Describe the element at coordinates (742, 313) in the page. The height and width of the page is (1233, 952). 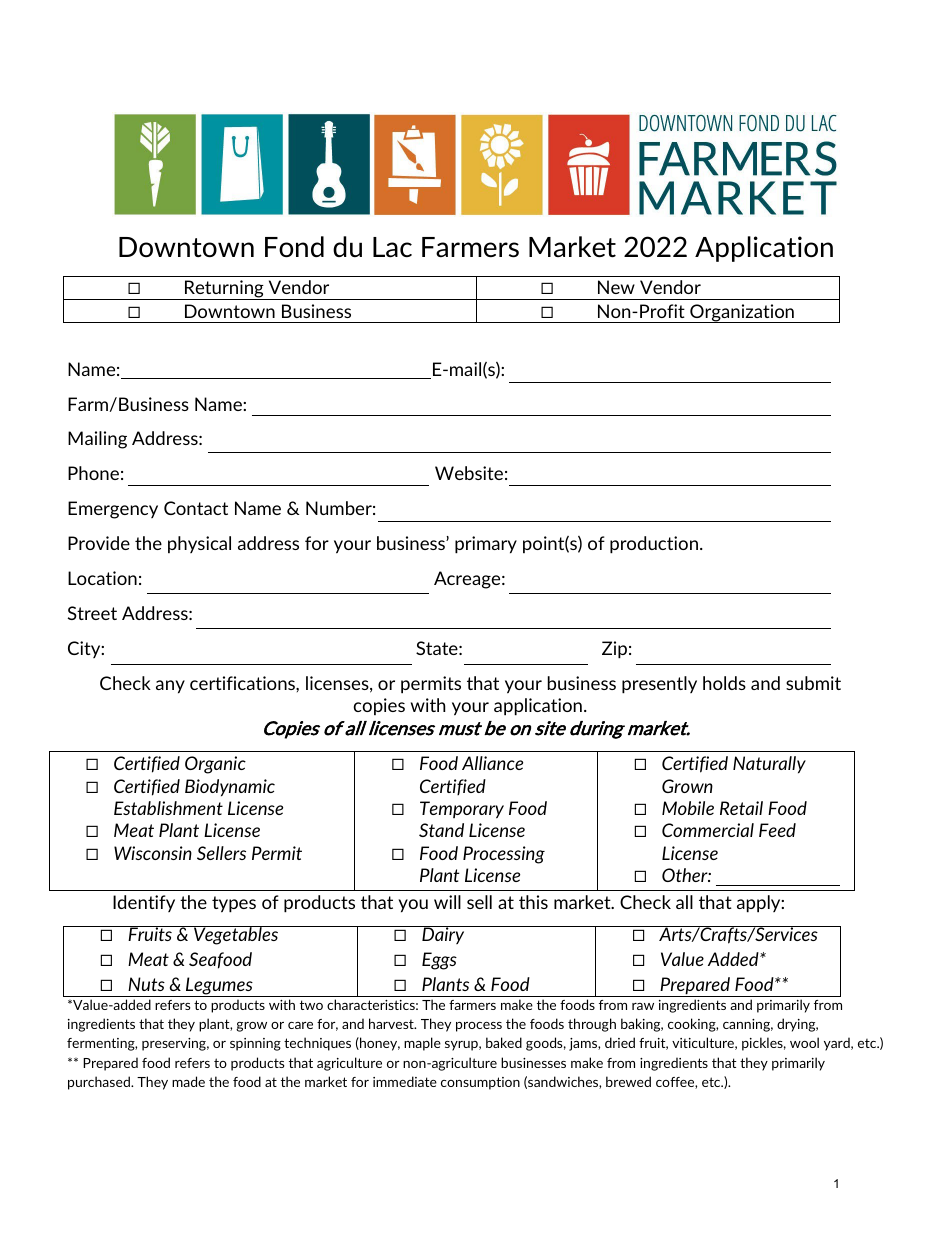
I see `Organization` at that location.
